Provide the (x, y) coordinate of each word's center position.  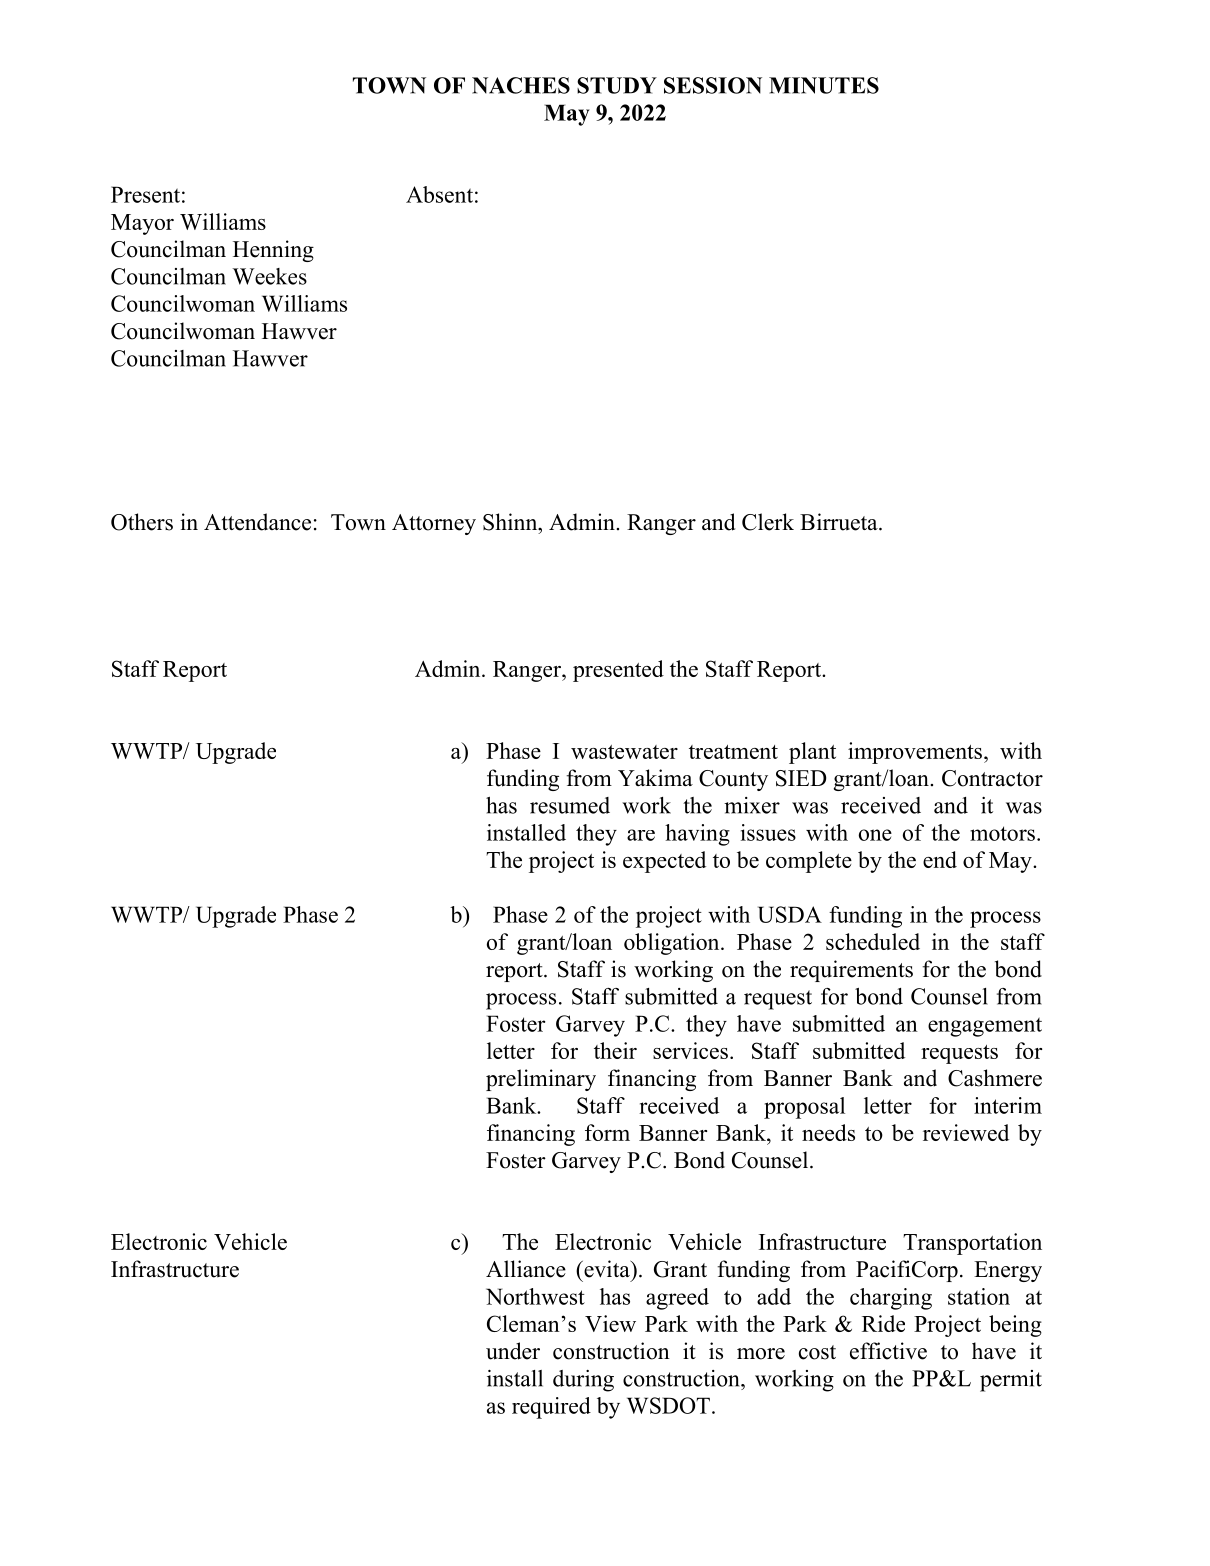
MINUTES (824, 85)
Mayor (142, 224)
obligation (673, 944)
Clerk (768, 522)
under (513, 1351)
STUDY (617, 85)
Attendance (257, 522)
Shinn (511, 522)
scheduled (873, 941)
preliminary (541, 1080)
